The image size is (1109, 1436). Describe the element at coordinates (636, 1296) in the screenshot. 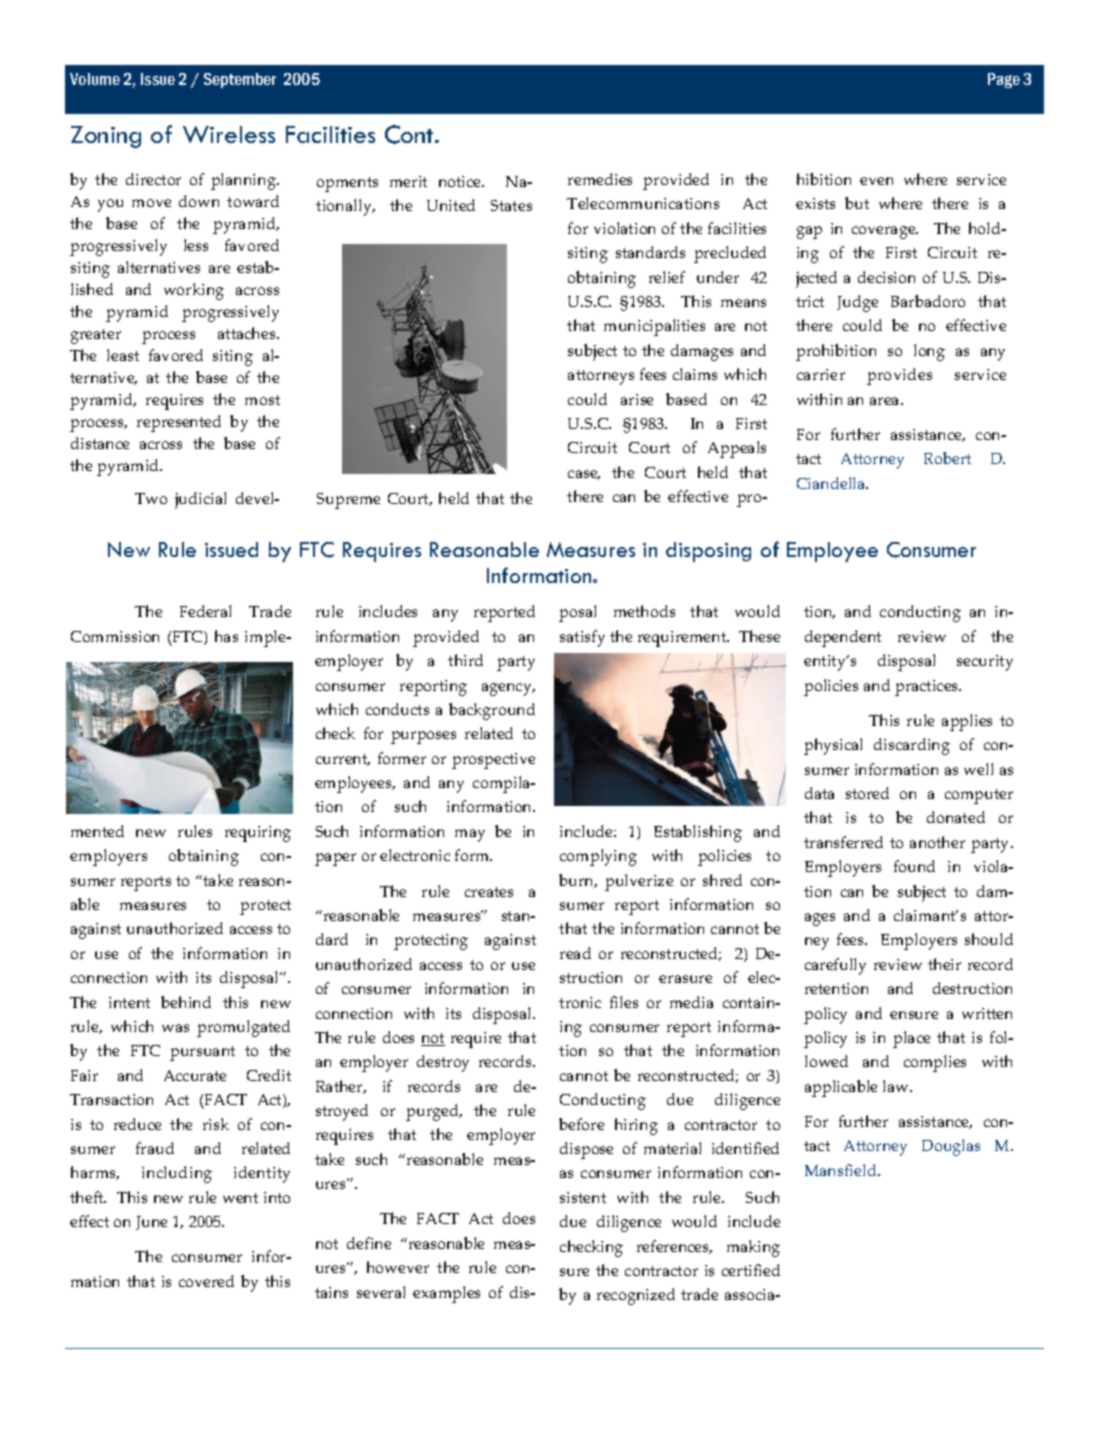

I see `recognized` at that location.
